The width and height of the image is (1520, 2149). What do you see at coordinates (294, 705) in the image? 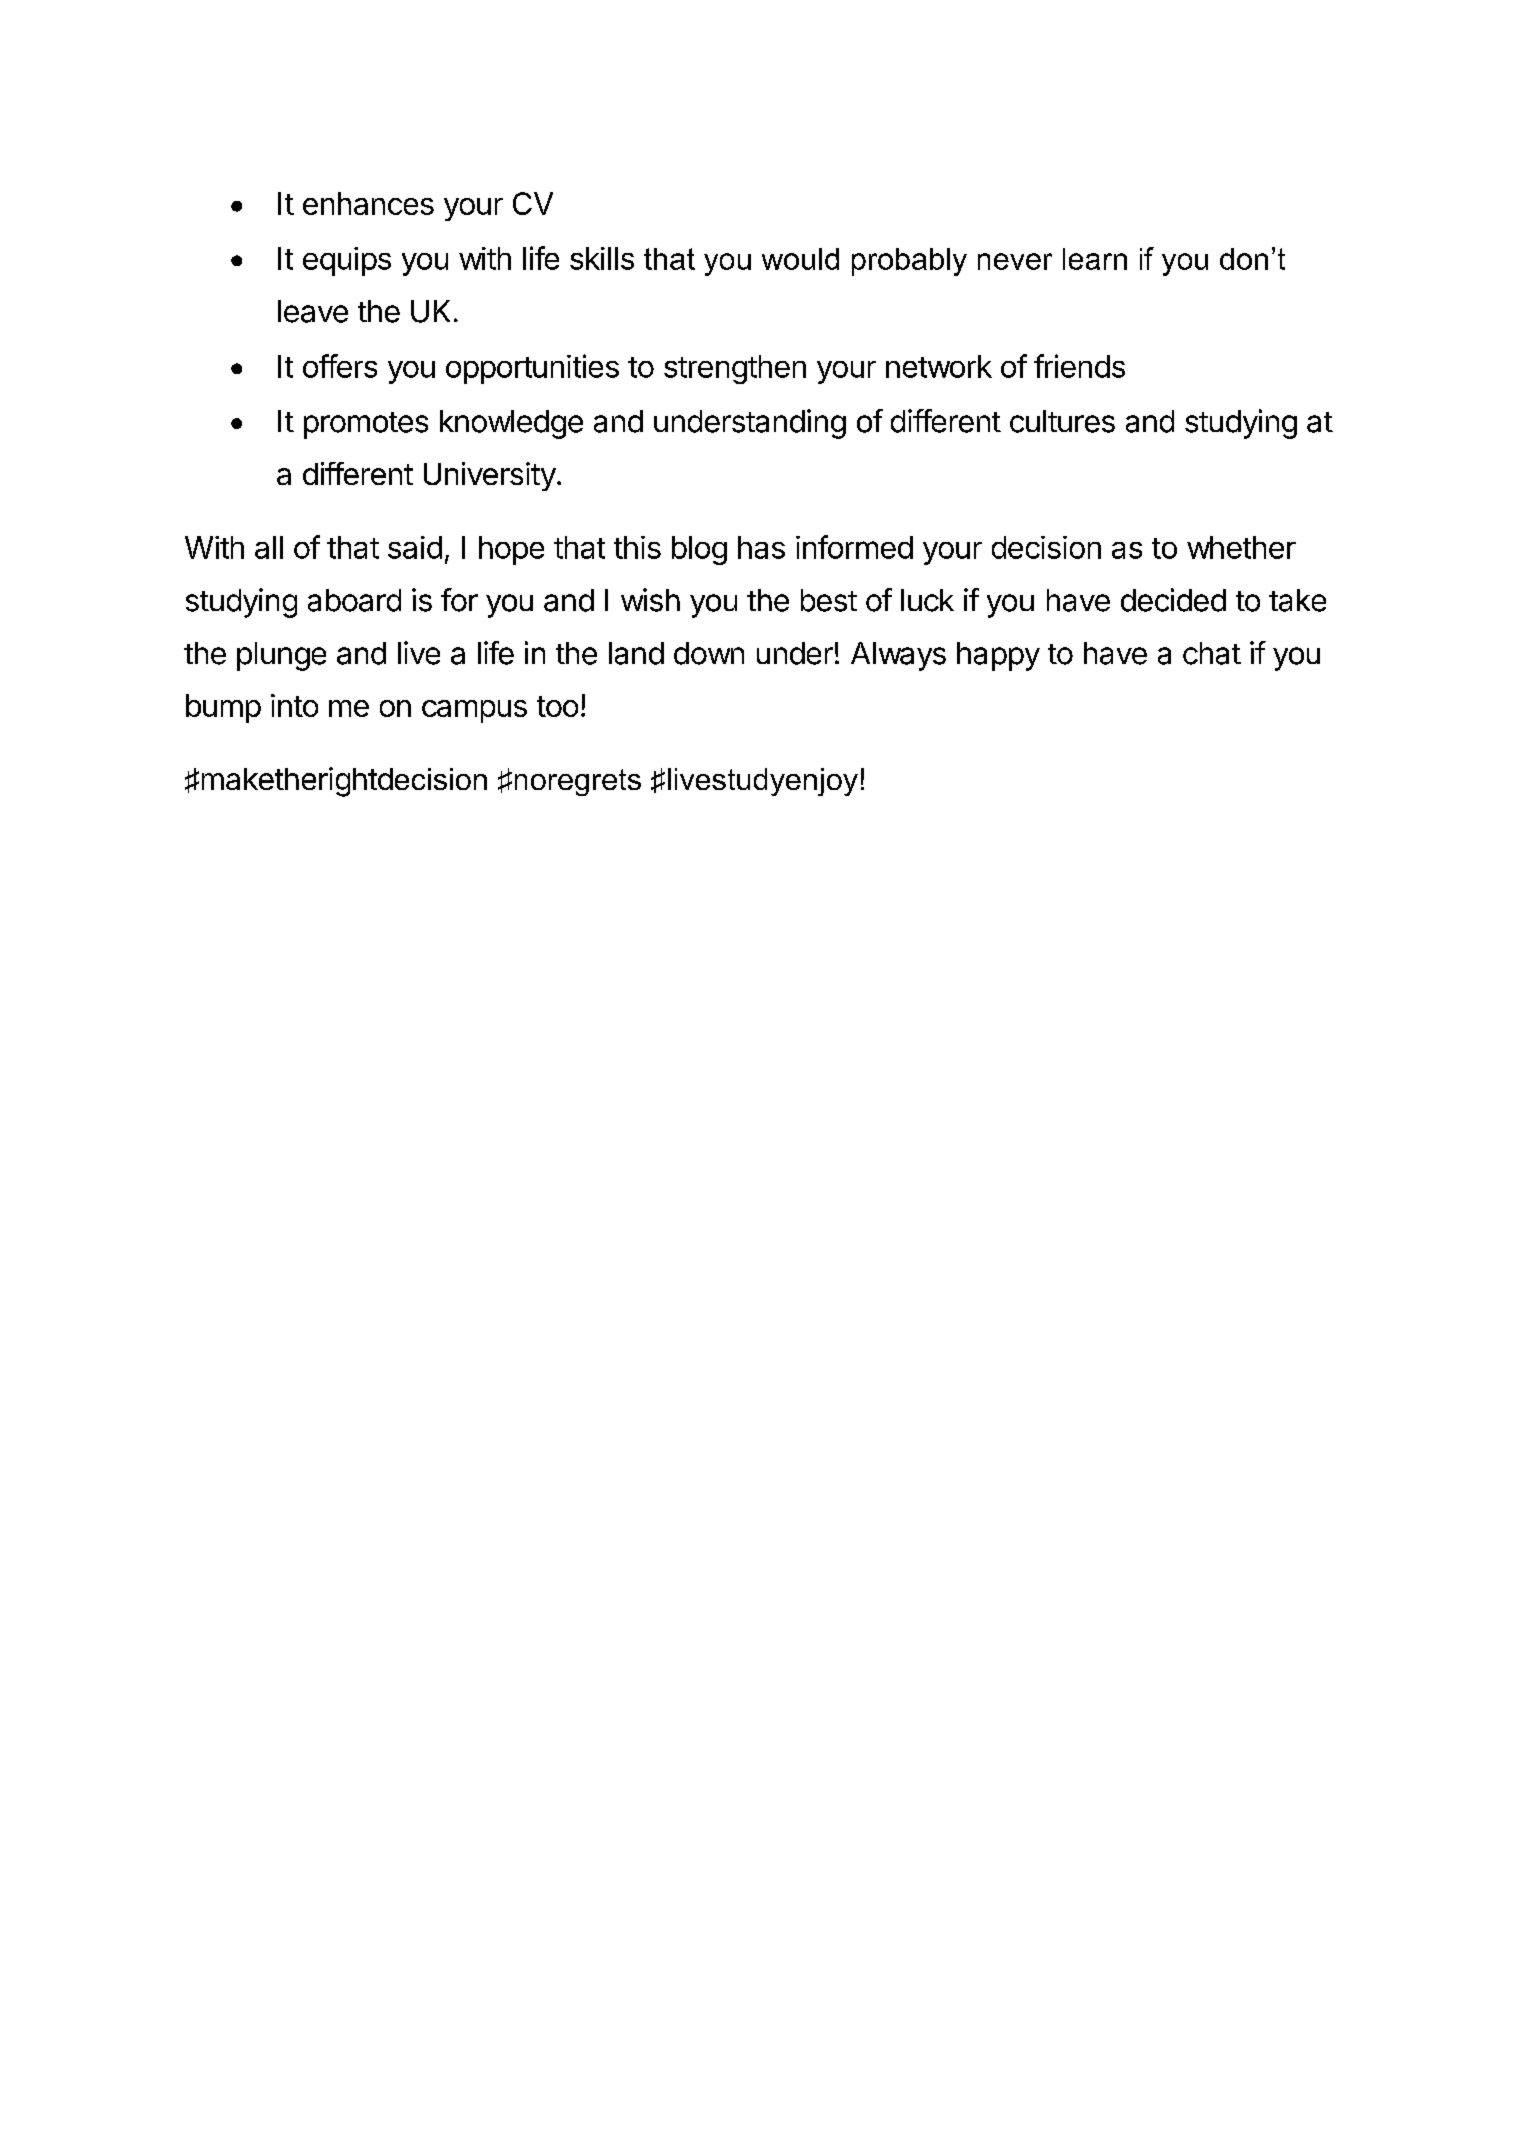
I see `into` at bounding box center [294, 705].
